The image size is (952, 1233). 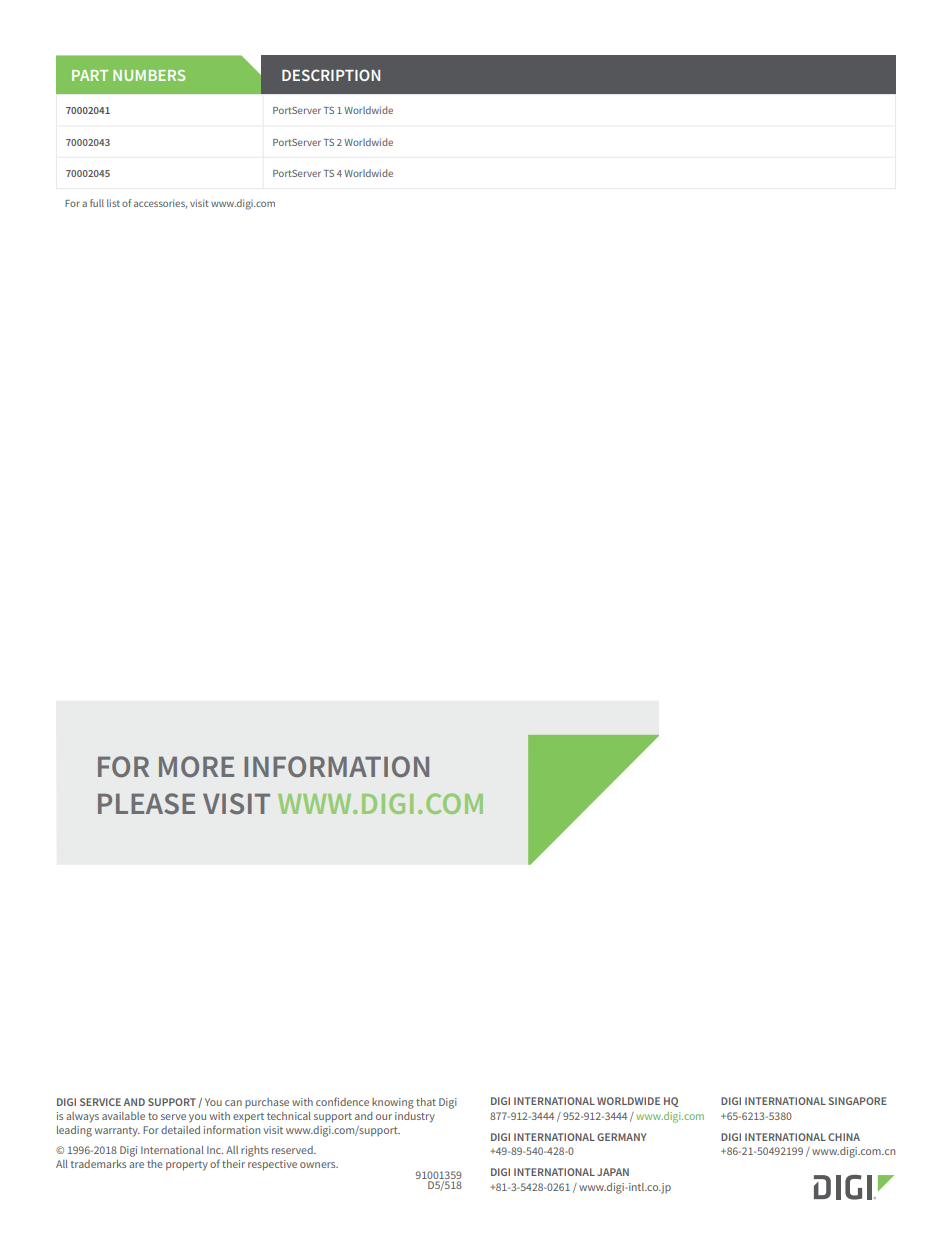 I want to click on CHINA, so click(x=844, y=1137).
